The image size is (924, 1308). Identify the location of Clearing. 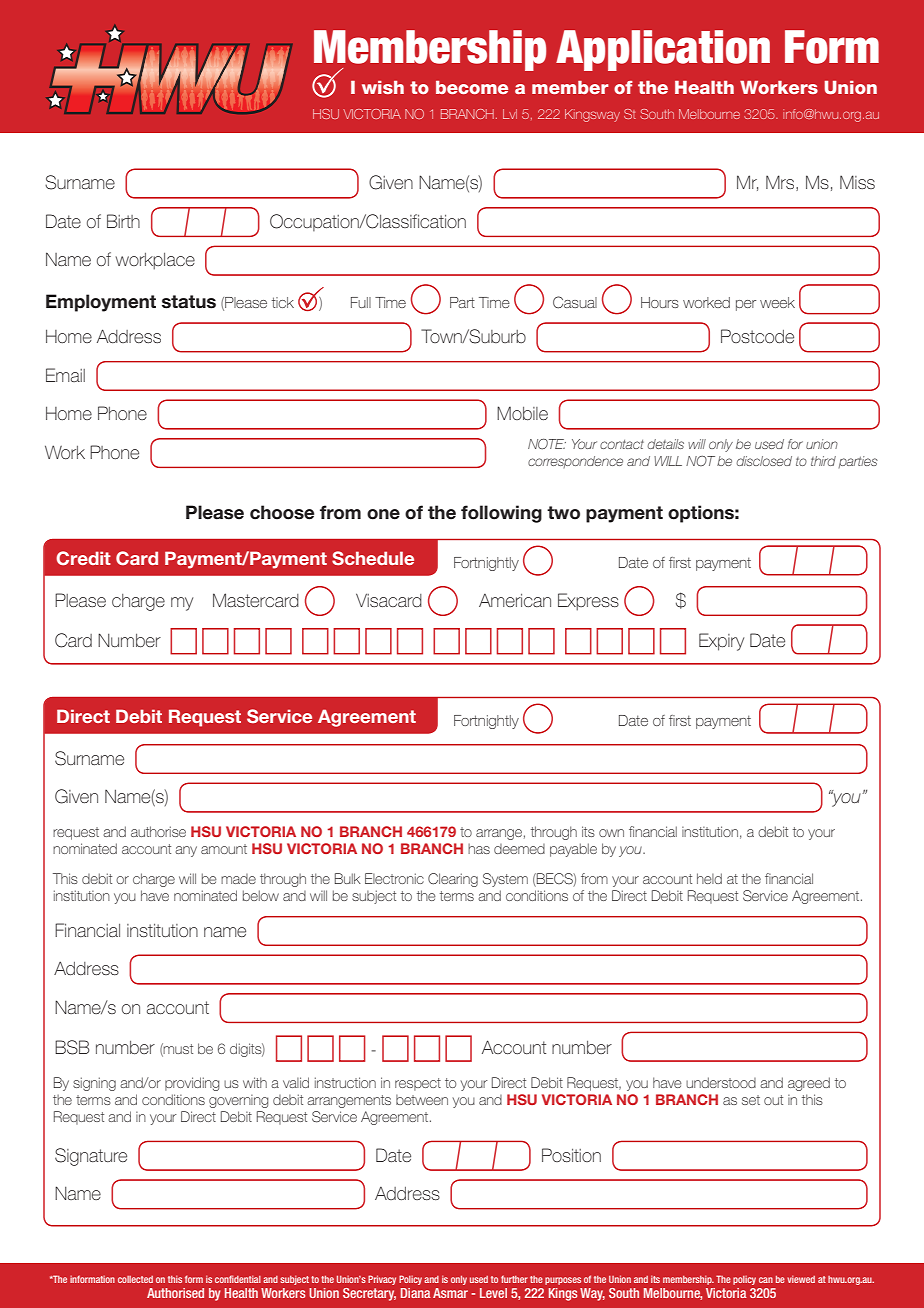
(453, 880).
